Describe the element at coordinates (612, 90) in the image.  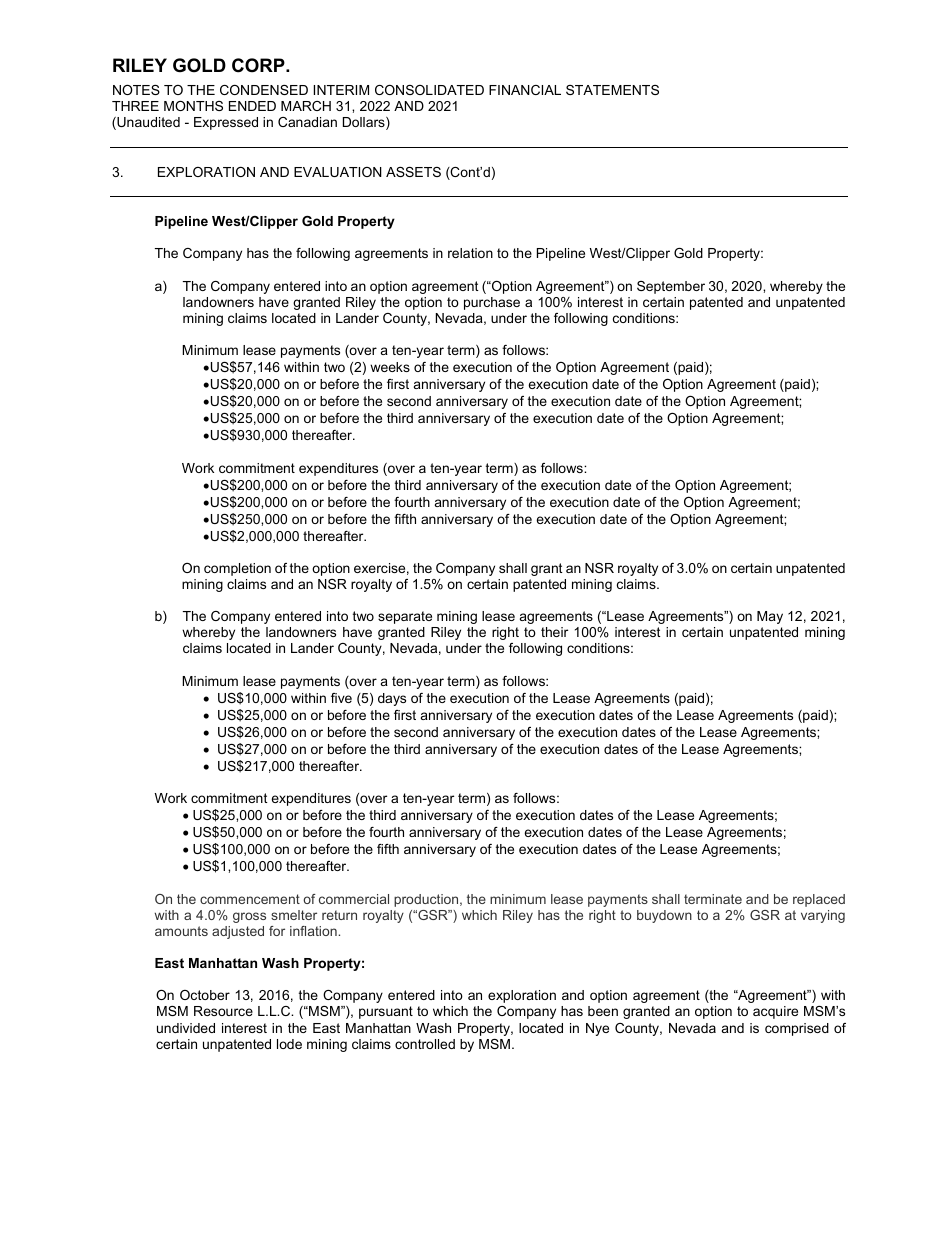
I see `STATEMENTS` at that location.
